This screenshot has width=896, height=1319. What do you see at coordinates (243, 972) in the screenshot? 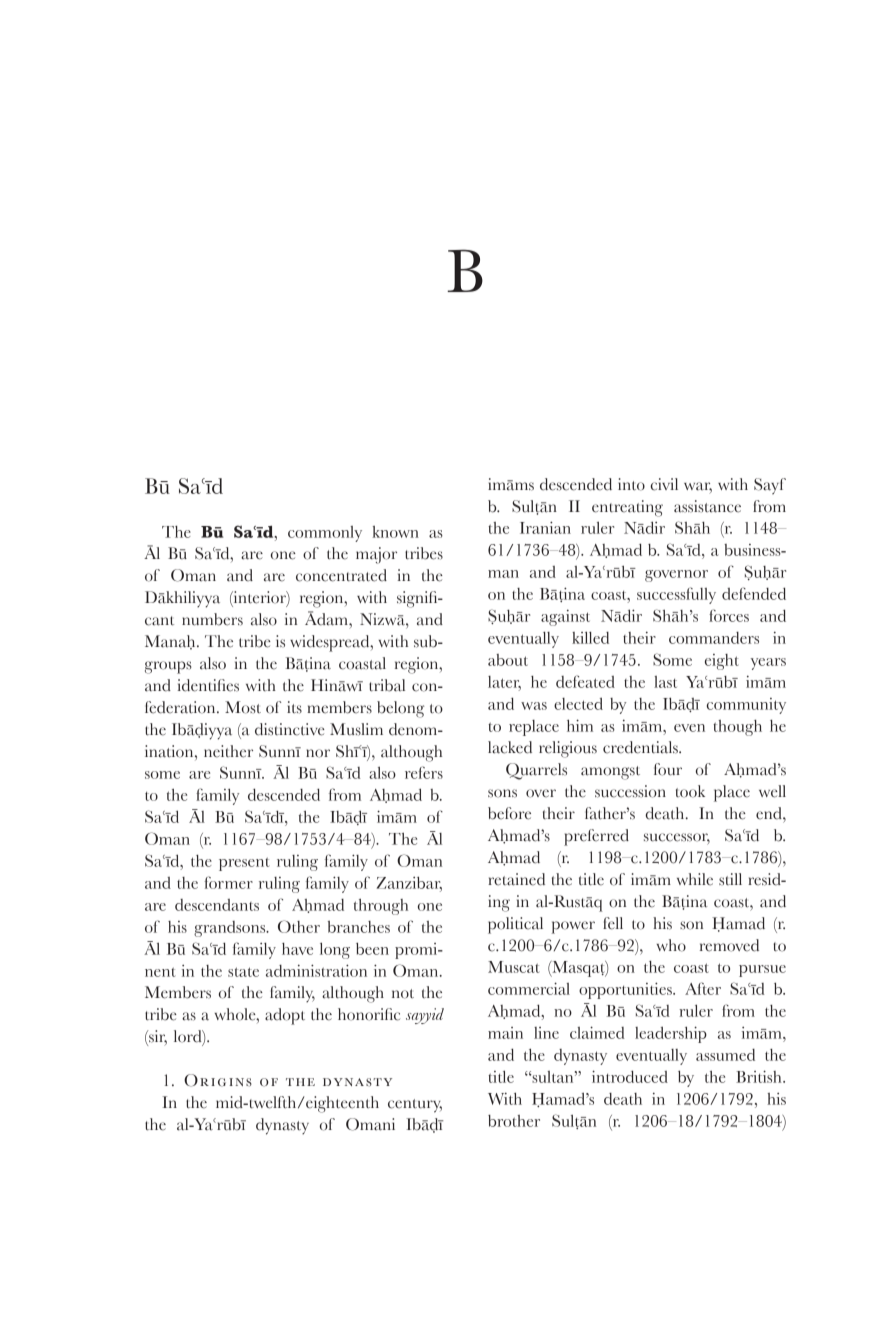
I see `state` at bounding box center [243, 972].
